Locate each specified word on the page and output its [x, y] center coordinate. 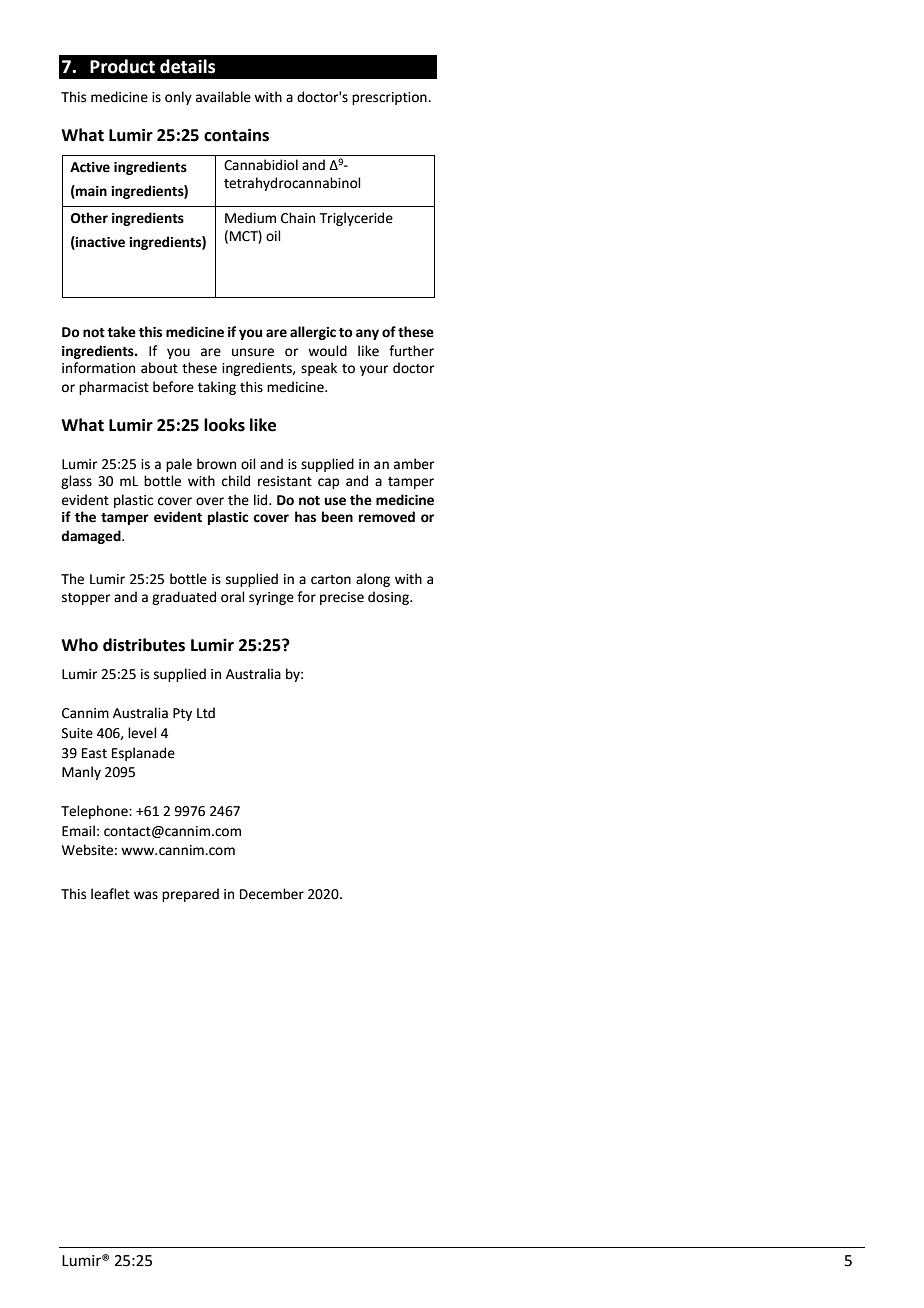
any [367, 334]
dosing [389, 598]
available [223, 97]
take [121, 332]
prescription [390, 98]
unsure [253, 352]
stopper [86, 599]
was [146, 895]
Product [122, 66]
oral [233, 597]
